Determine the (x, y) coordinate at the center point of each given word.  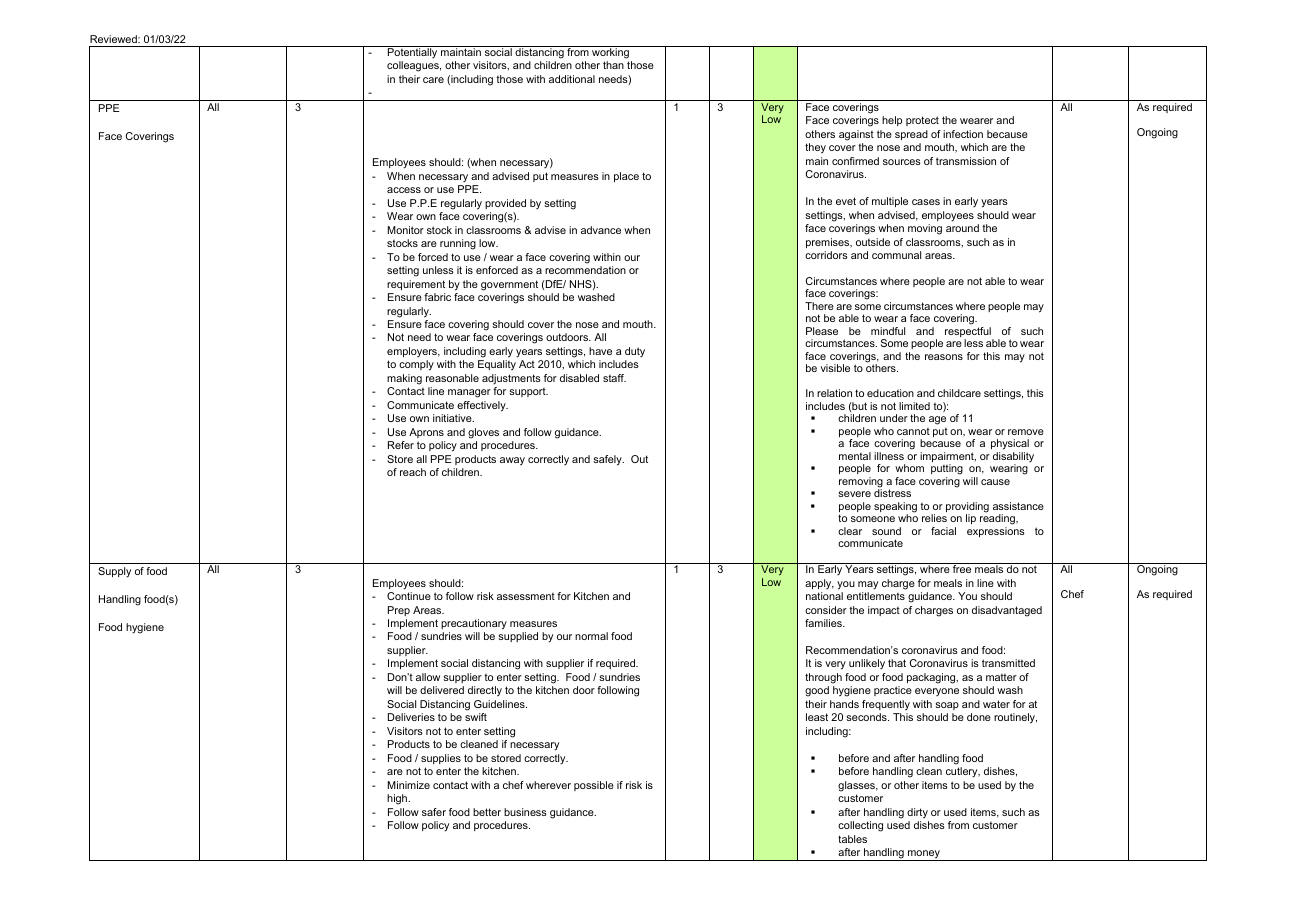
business (525, 812)
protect (922, 121)
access (404, 190)
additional (572, 79)
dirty (917, 813)
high (398, 799)
